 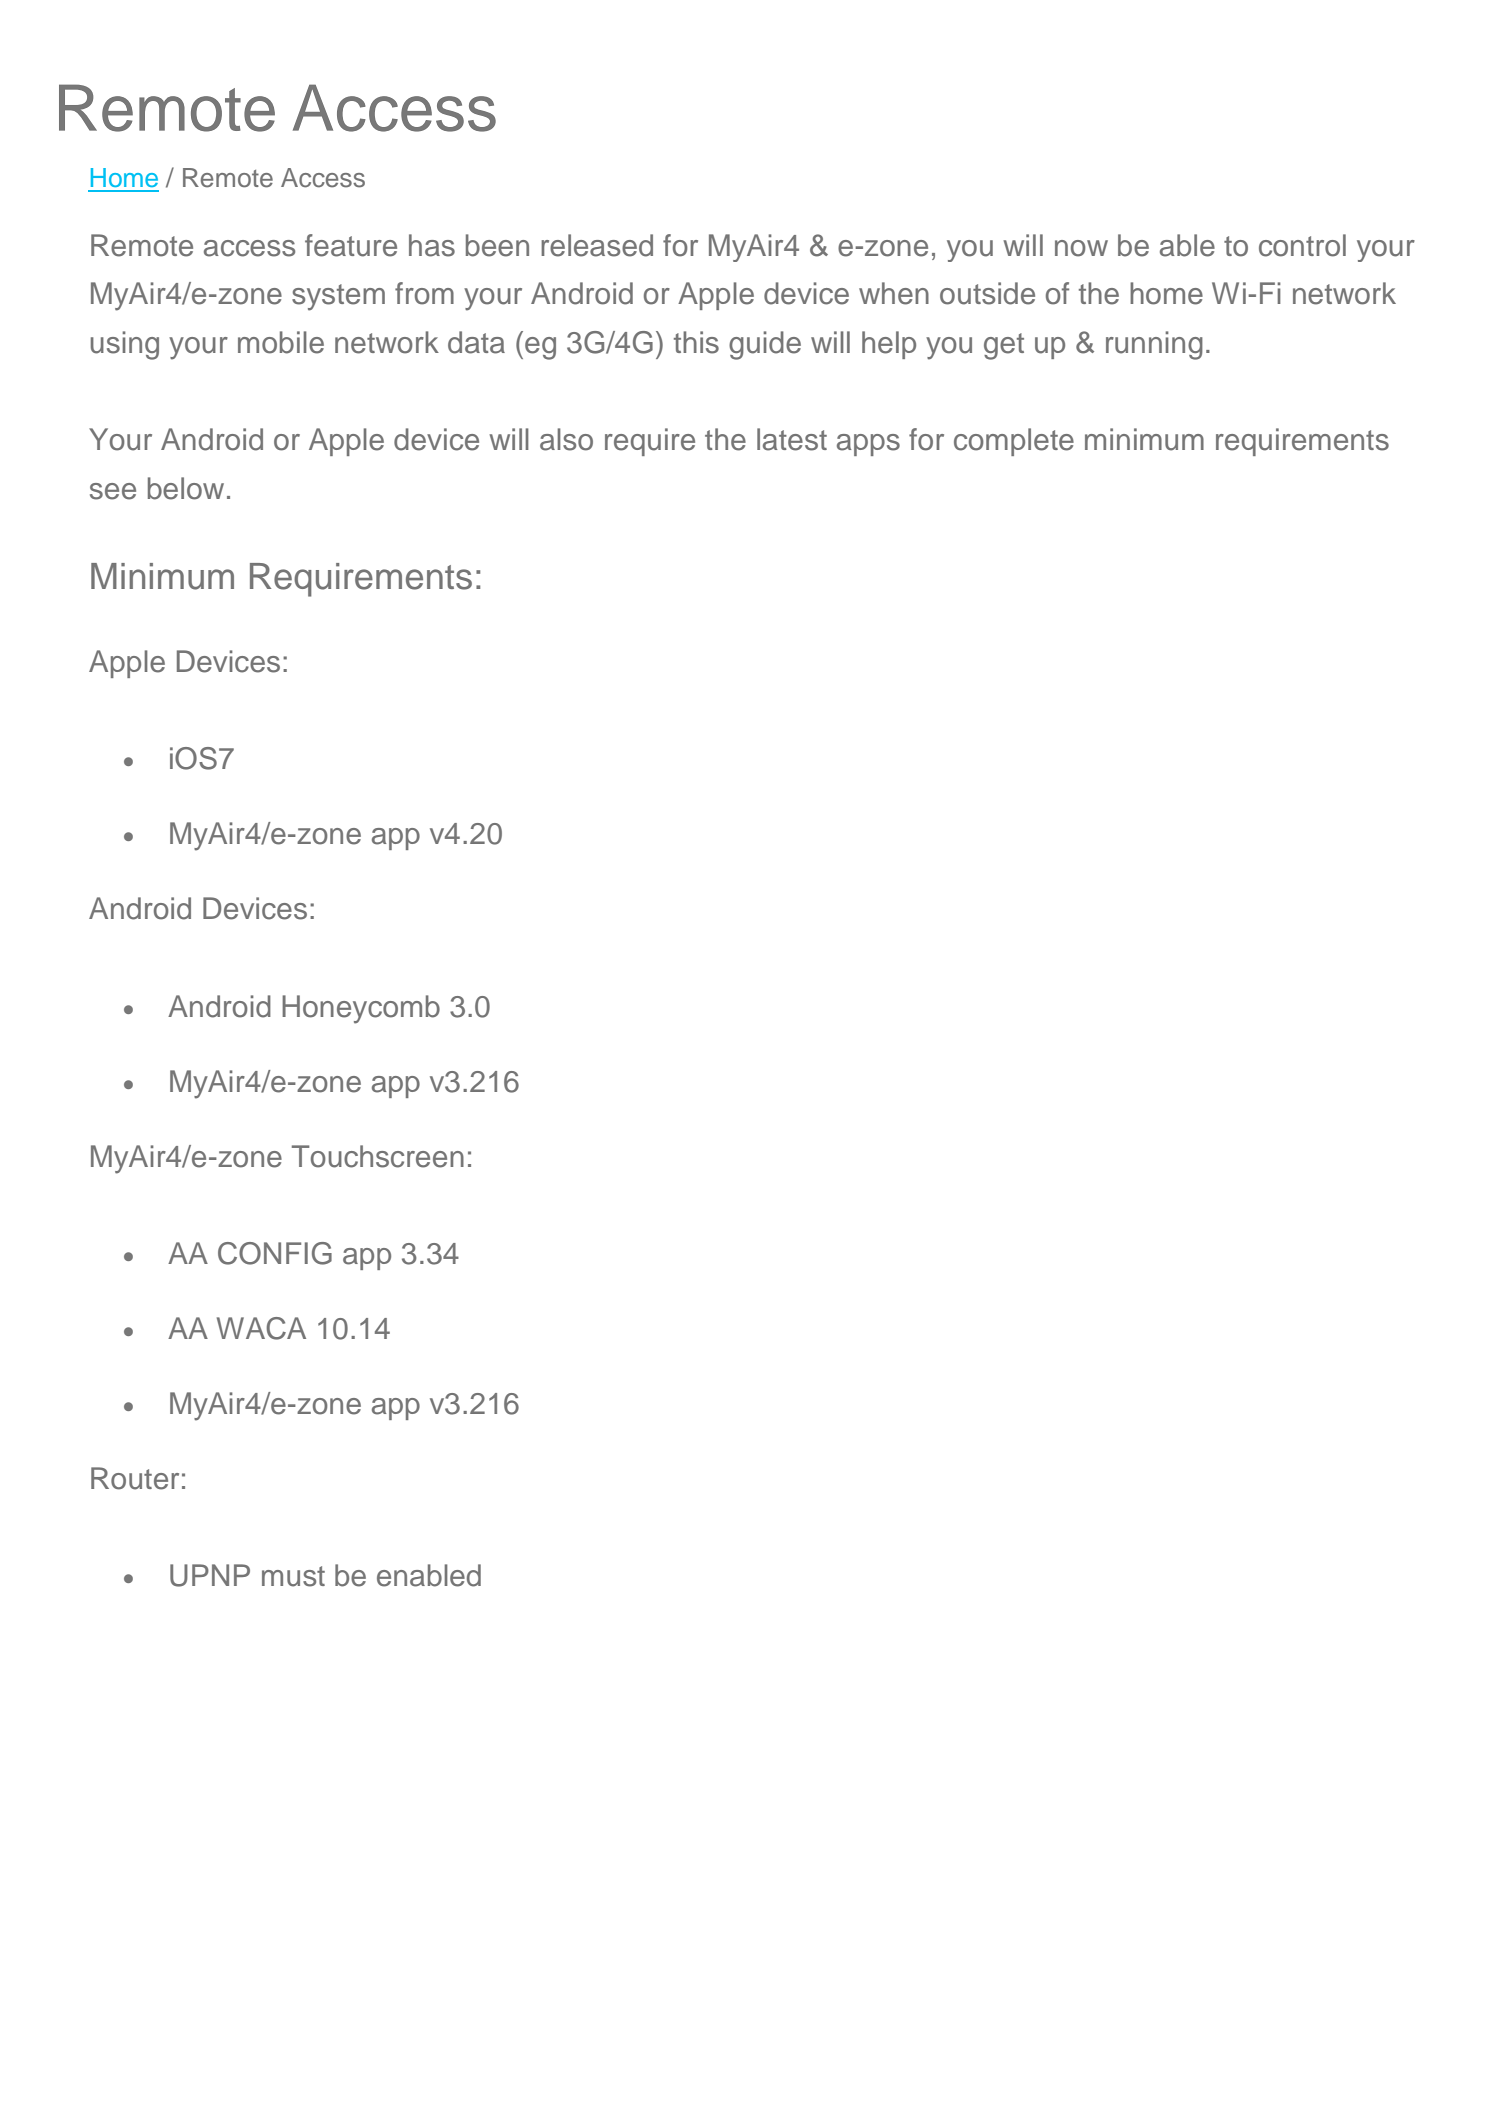 What do you see at coordinates (210, 1575) in the document?
I see `UPNP` at bounding box center [210, 1575].
